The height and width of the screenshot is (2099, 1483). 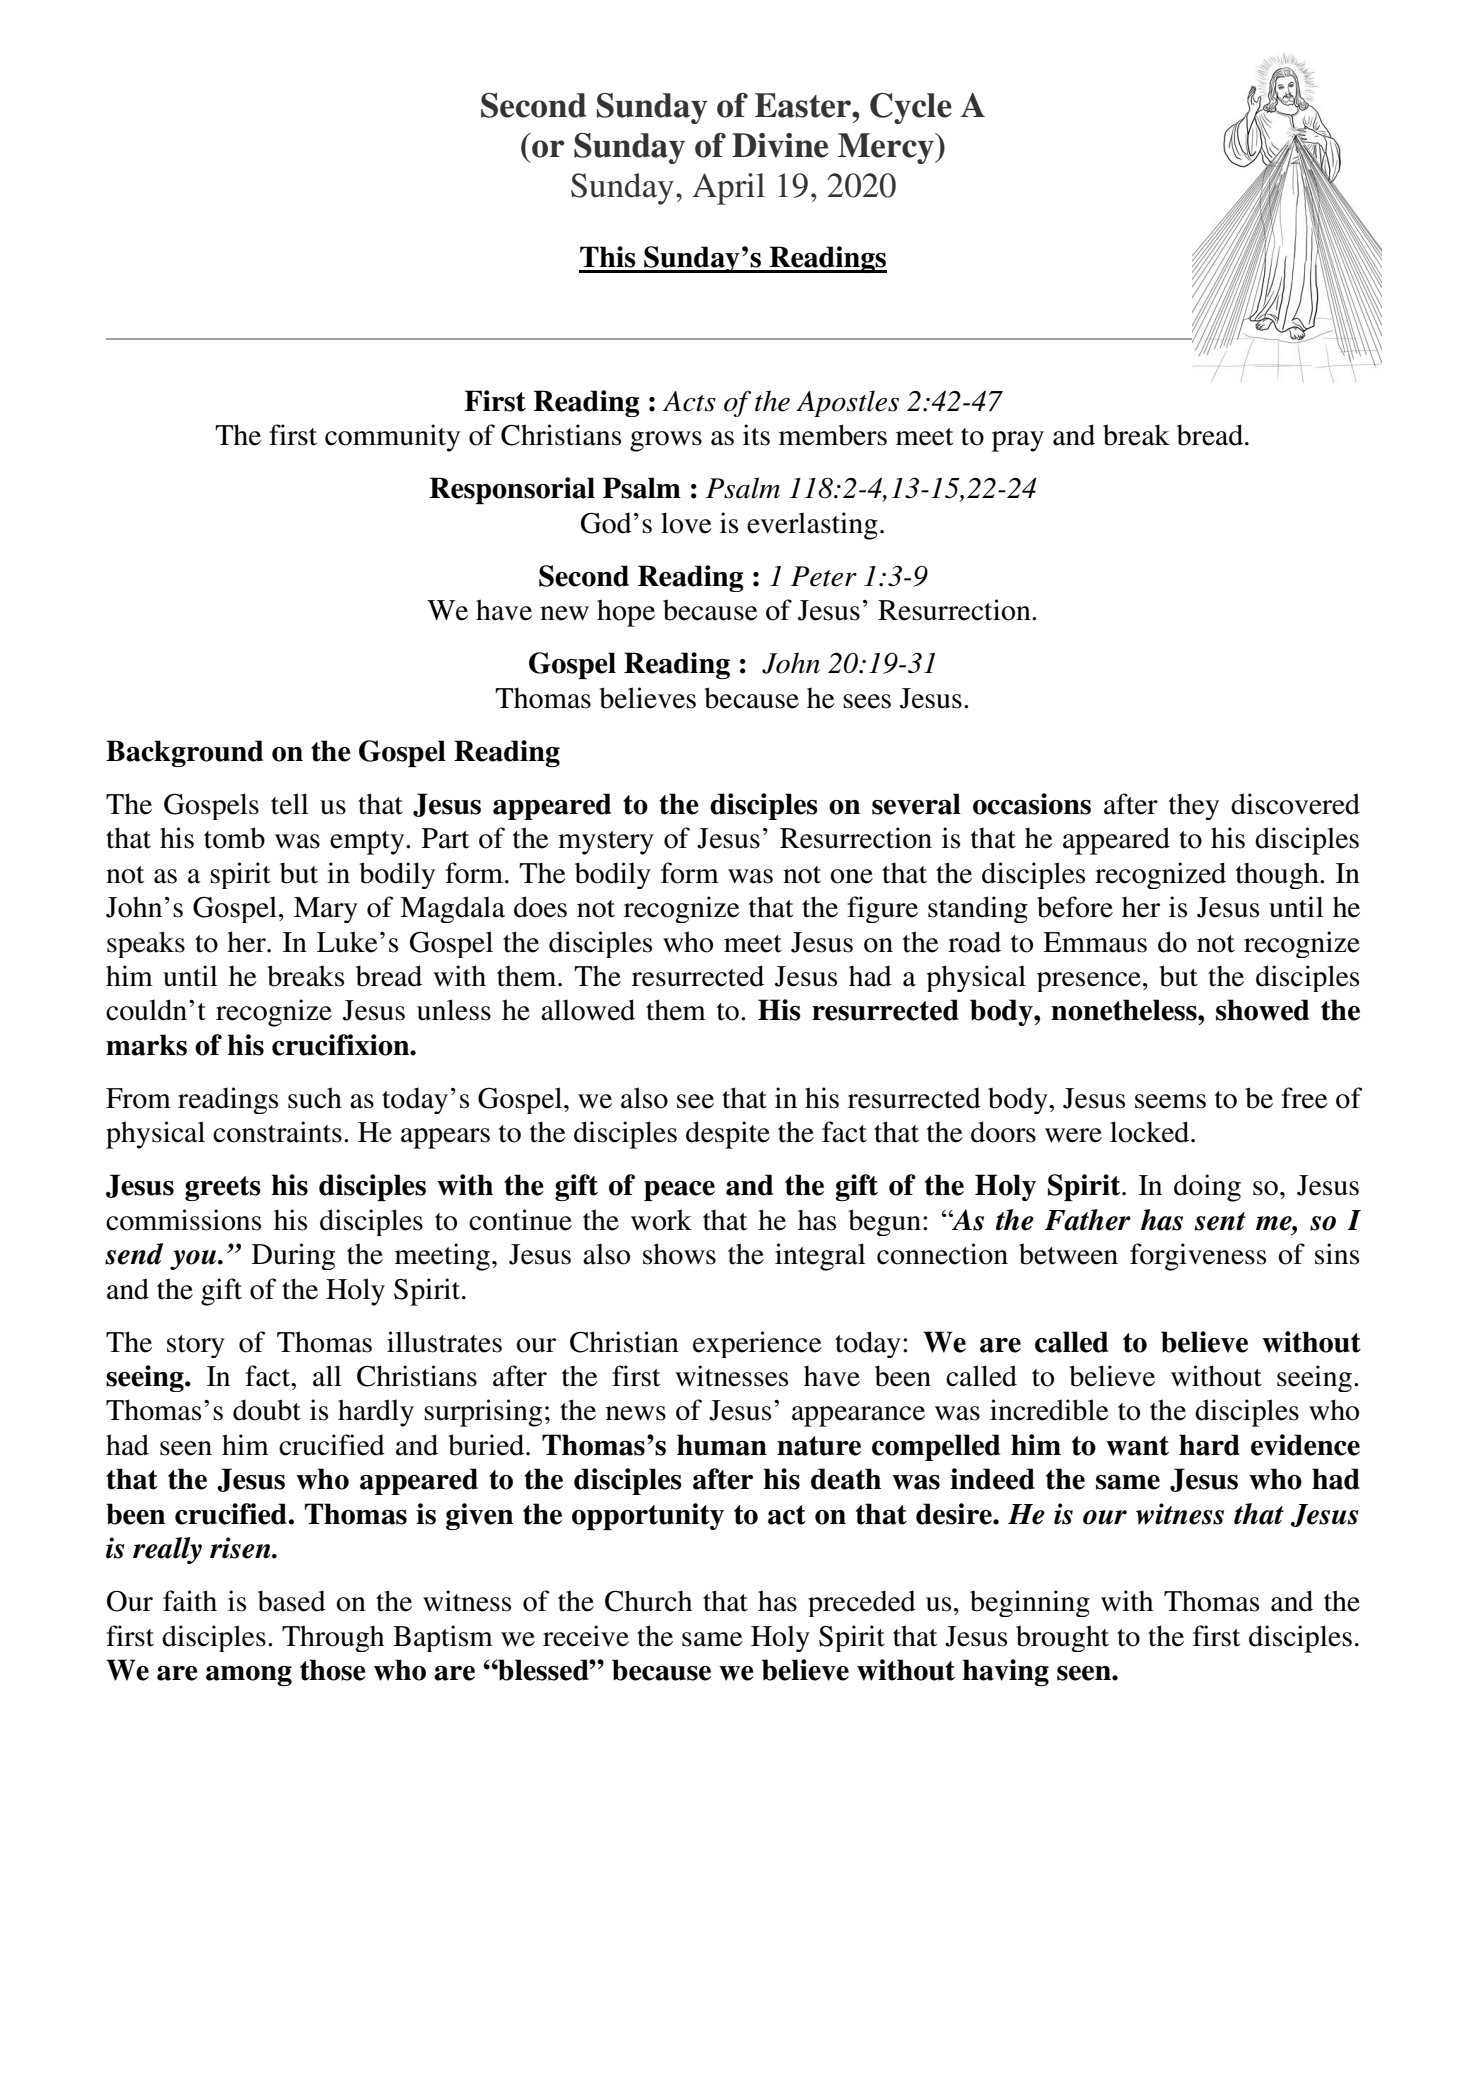 I want to click on grows, so click(x=666, y=441).
